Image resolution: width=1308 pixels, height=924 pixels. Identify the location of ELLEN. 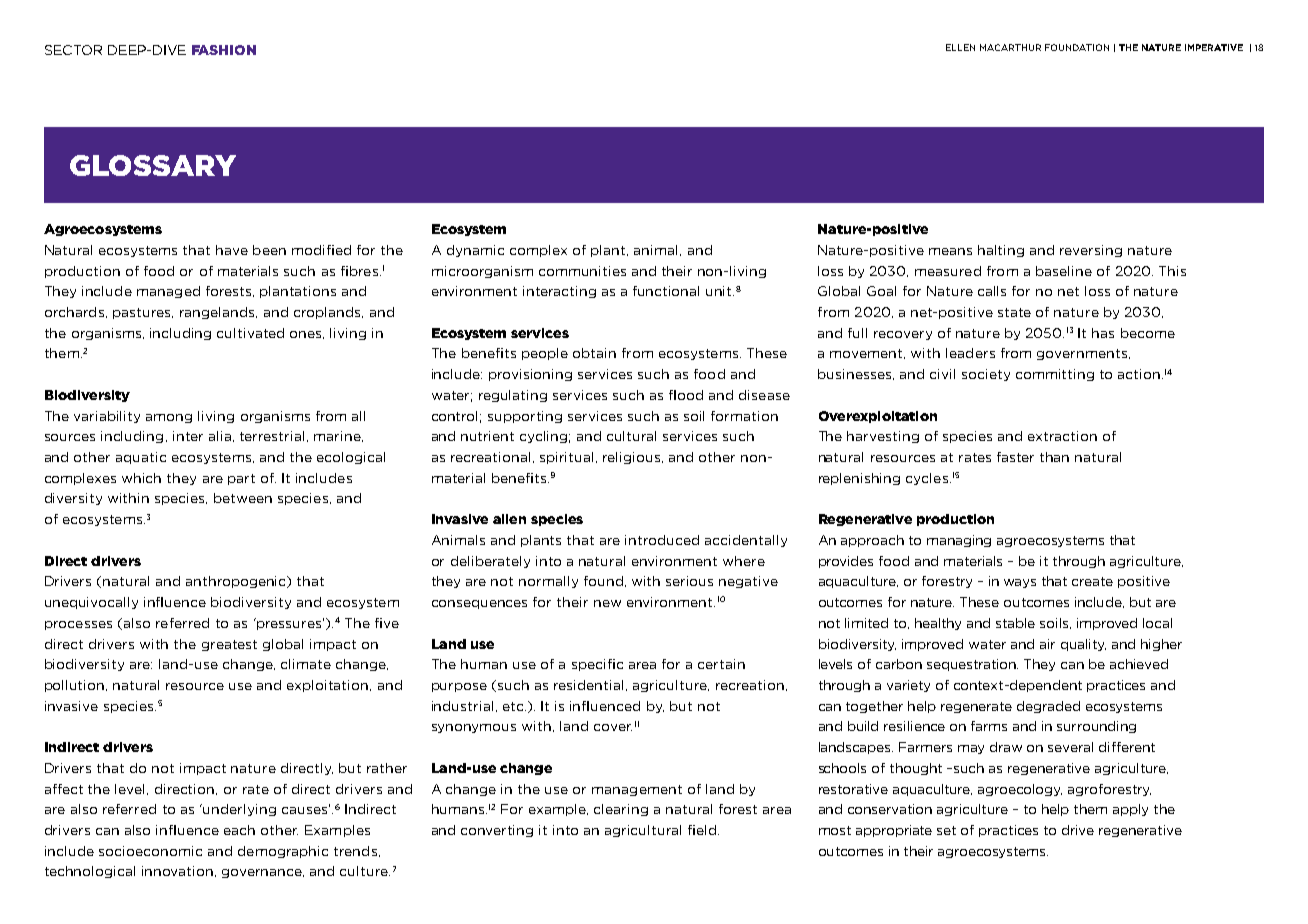
(960, 47).
